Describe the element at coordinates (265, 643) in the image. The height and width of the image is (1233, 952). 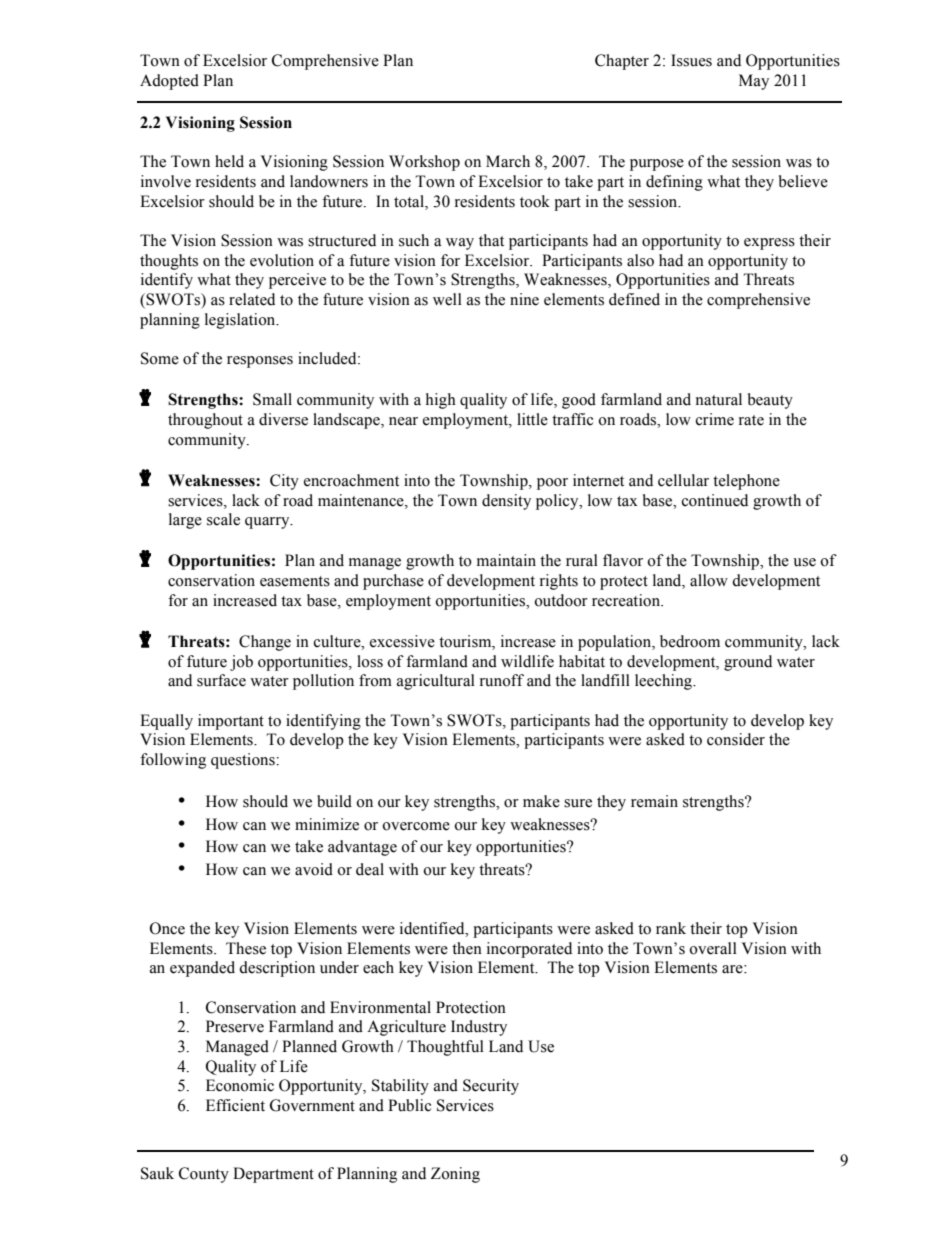
I see `Change` at that location.
